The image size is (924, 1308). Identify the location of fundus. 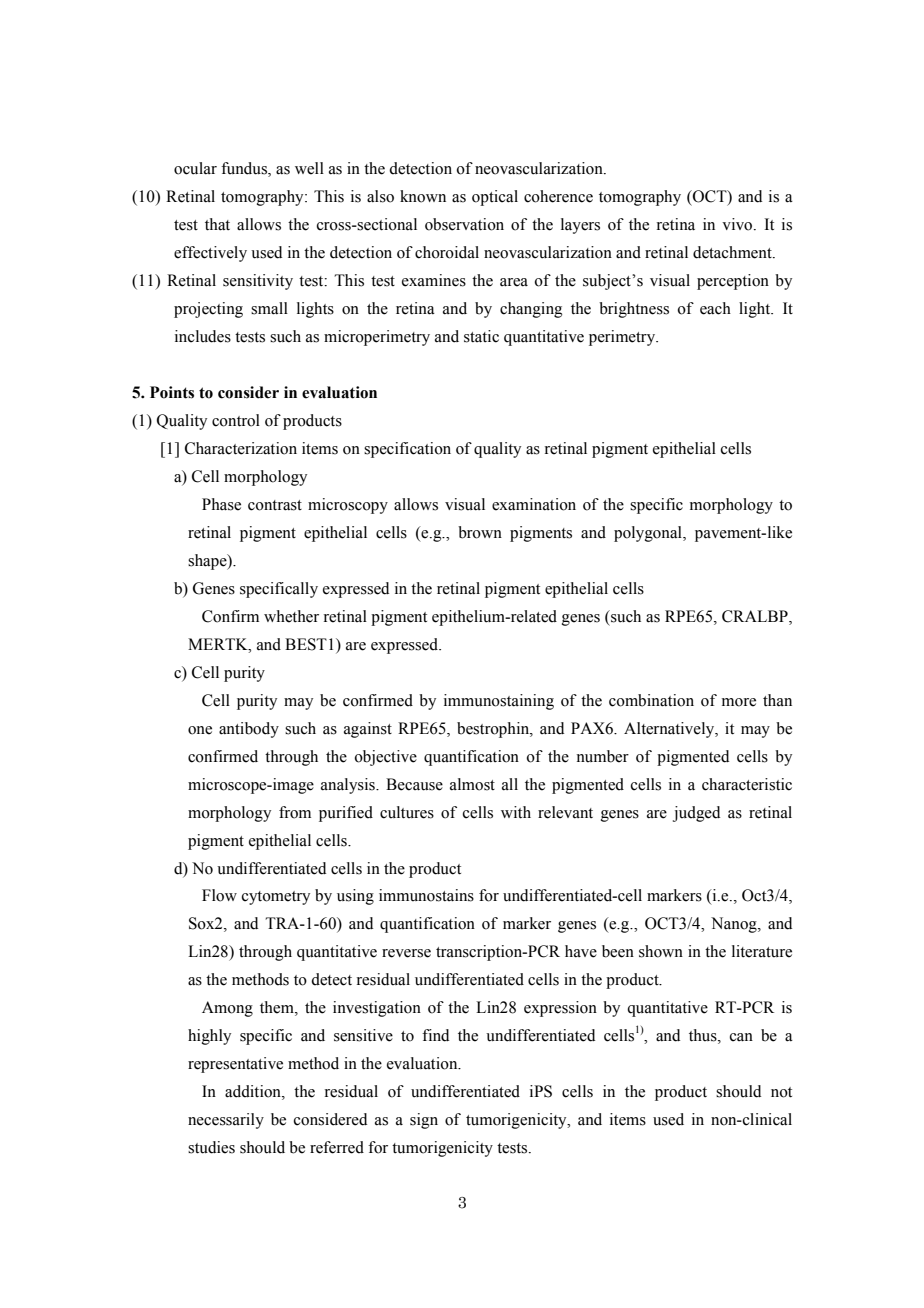
(245, 169).
